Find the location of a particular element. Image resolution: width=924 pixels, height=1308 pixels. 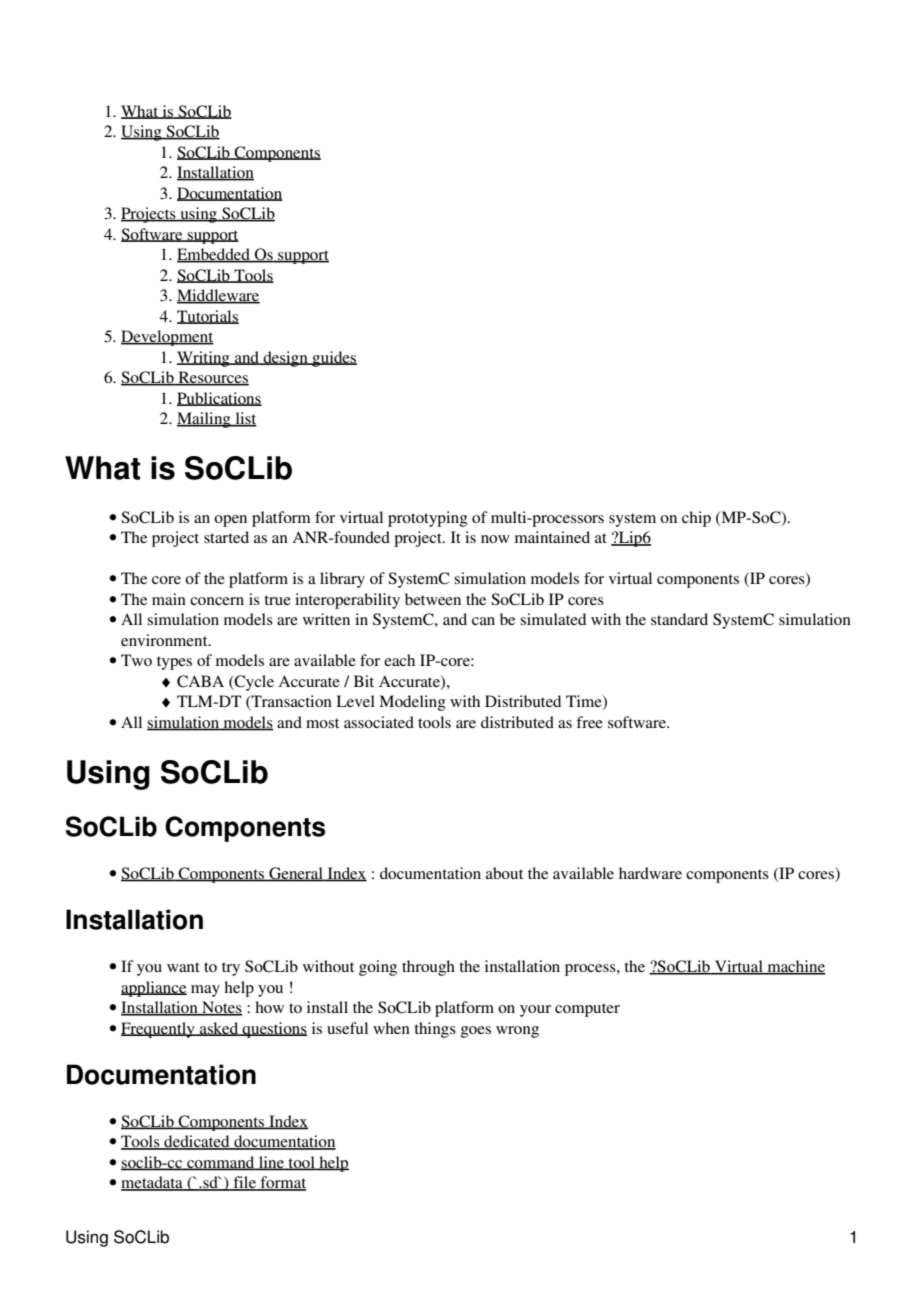

chip is located at coordinates (696, 519).
